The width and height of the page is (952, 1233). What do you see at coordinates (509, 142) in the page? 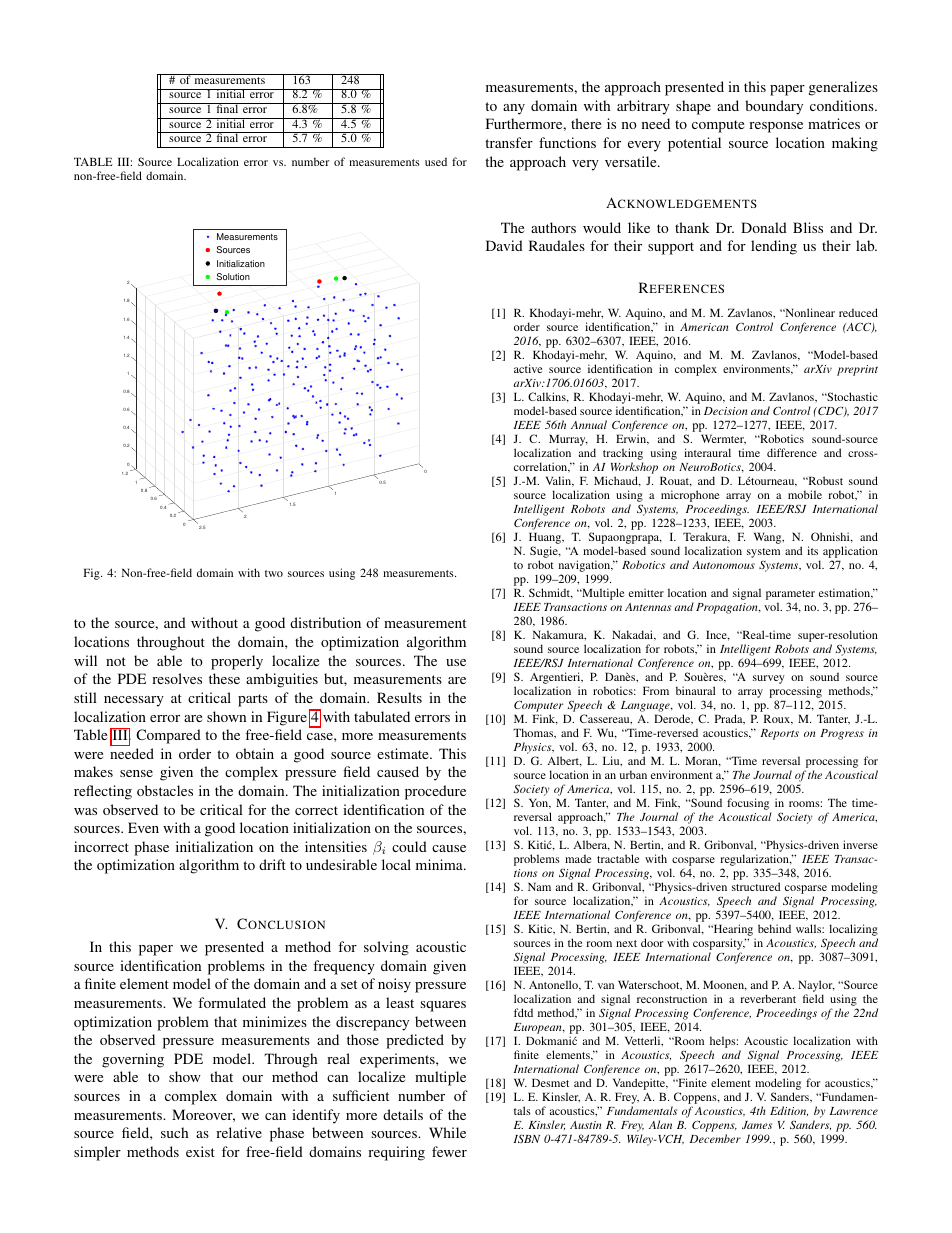
I see `transfer` at bounding box center [509, 142].
